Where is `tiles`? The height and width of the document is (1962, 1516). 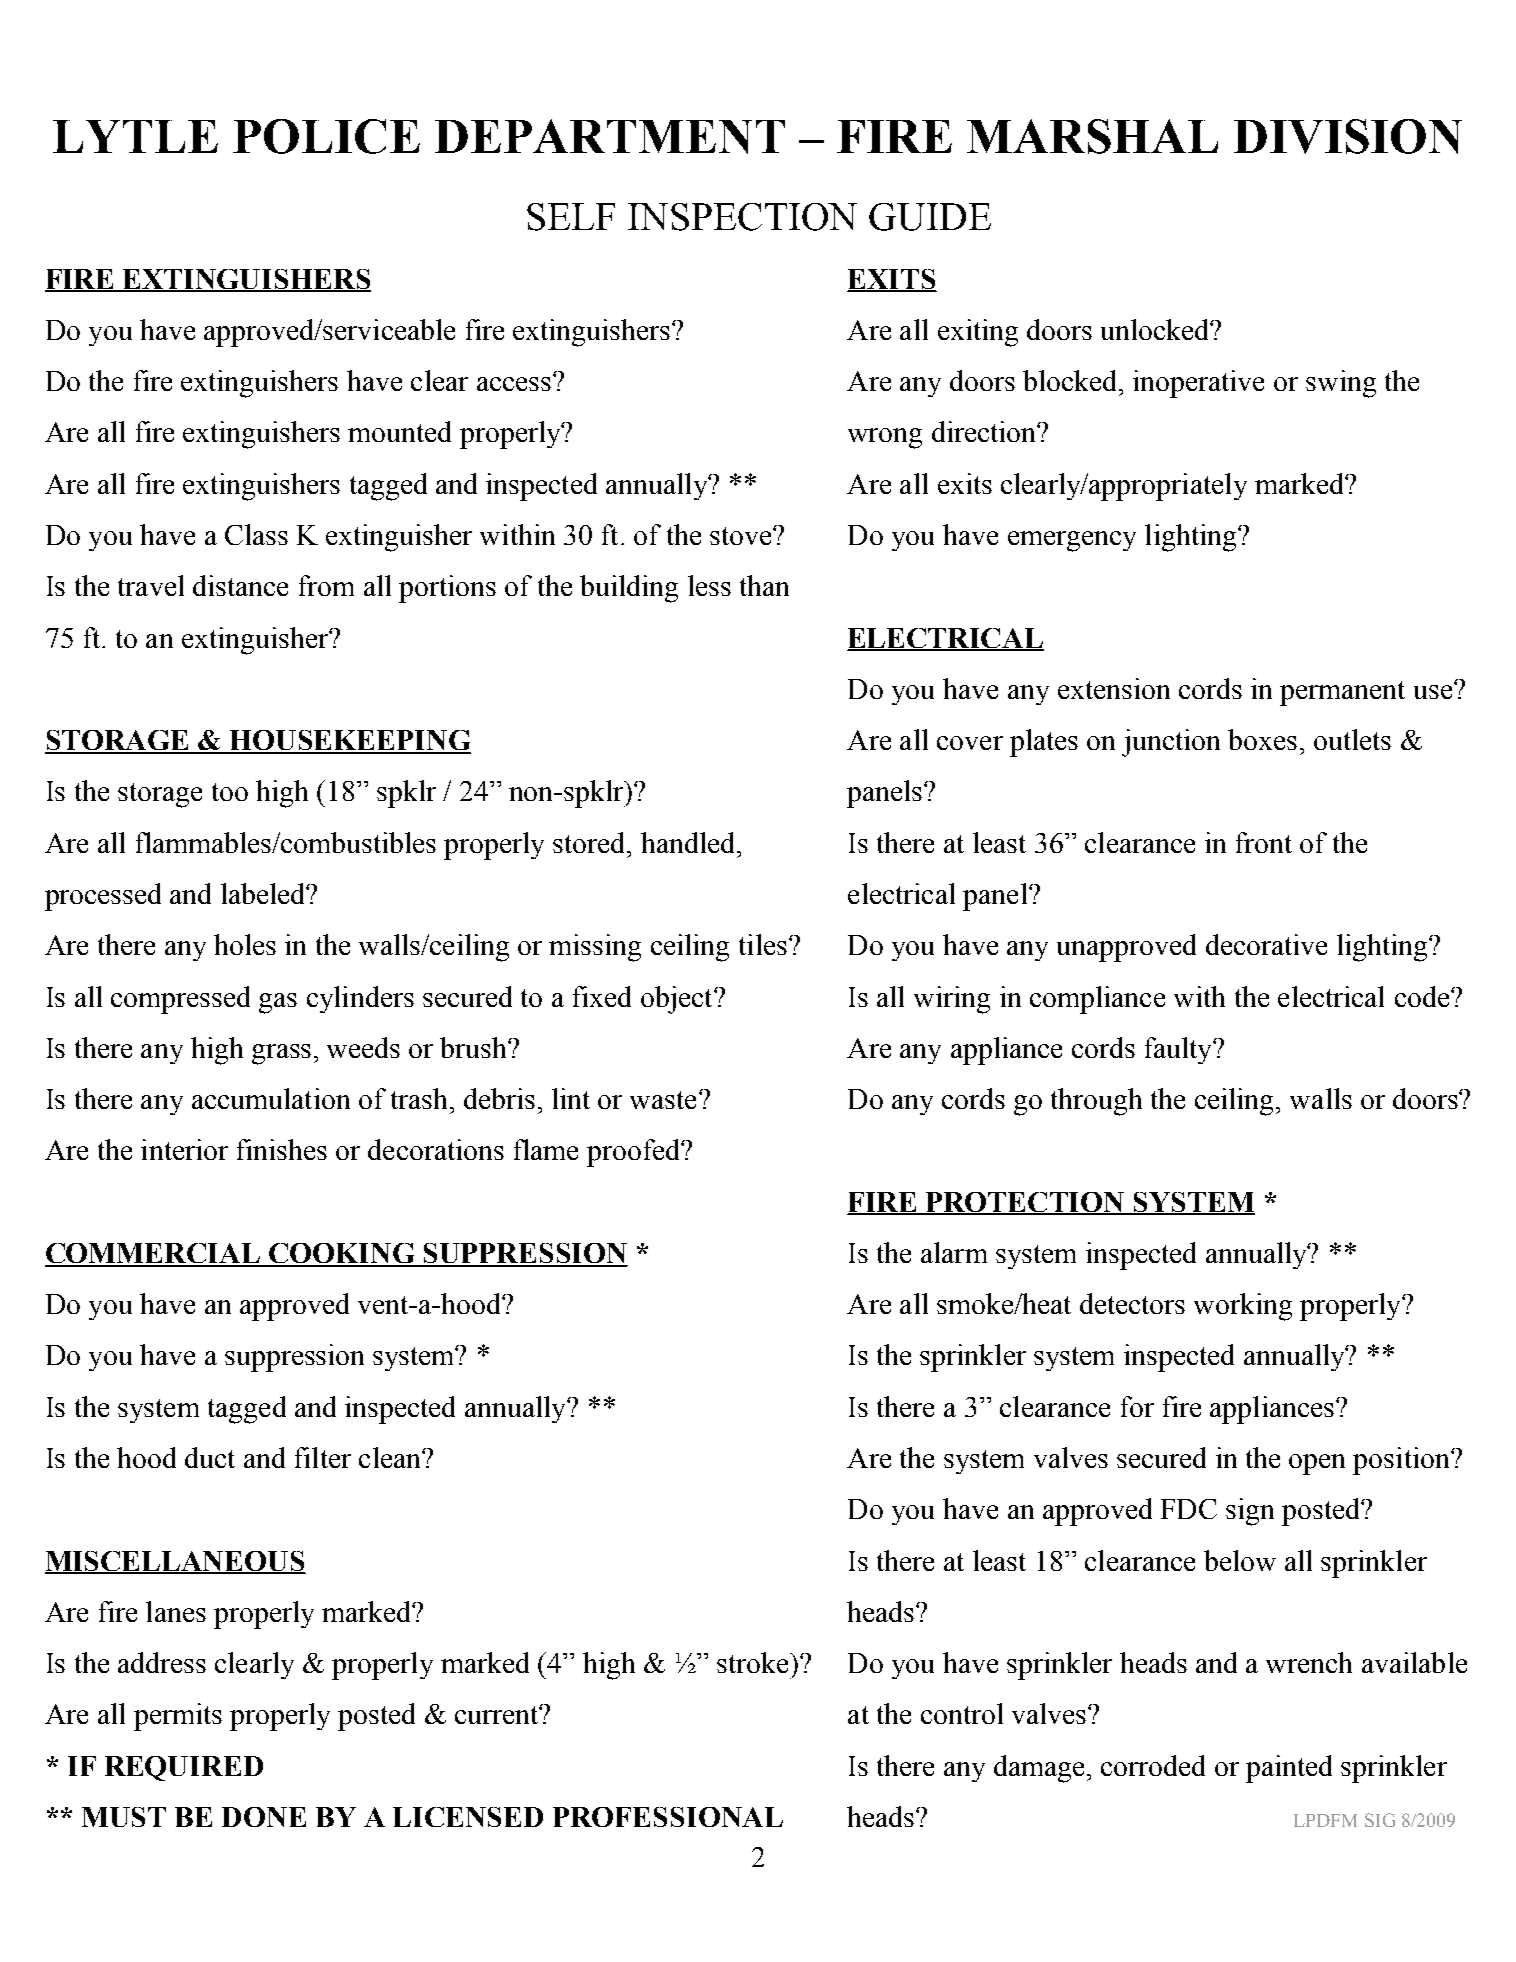 tiles is located at coordinates (763, 944).
